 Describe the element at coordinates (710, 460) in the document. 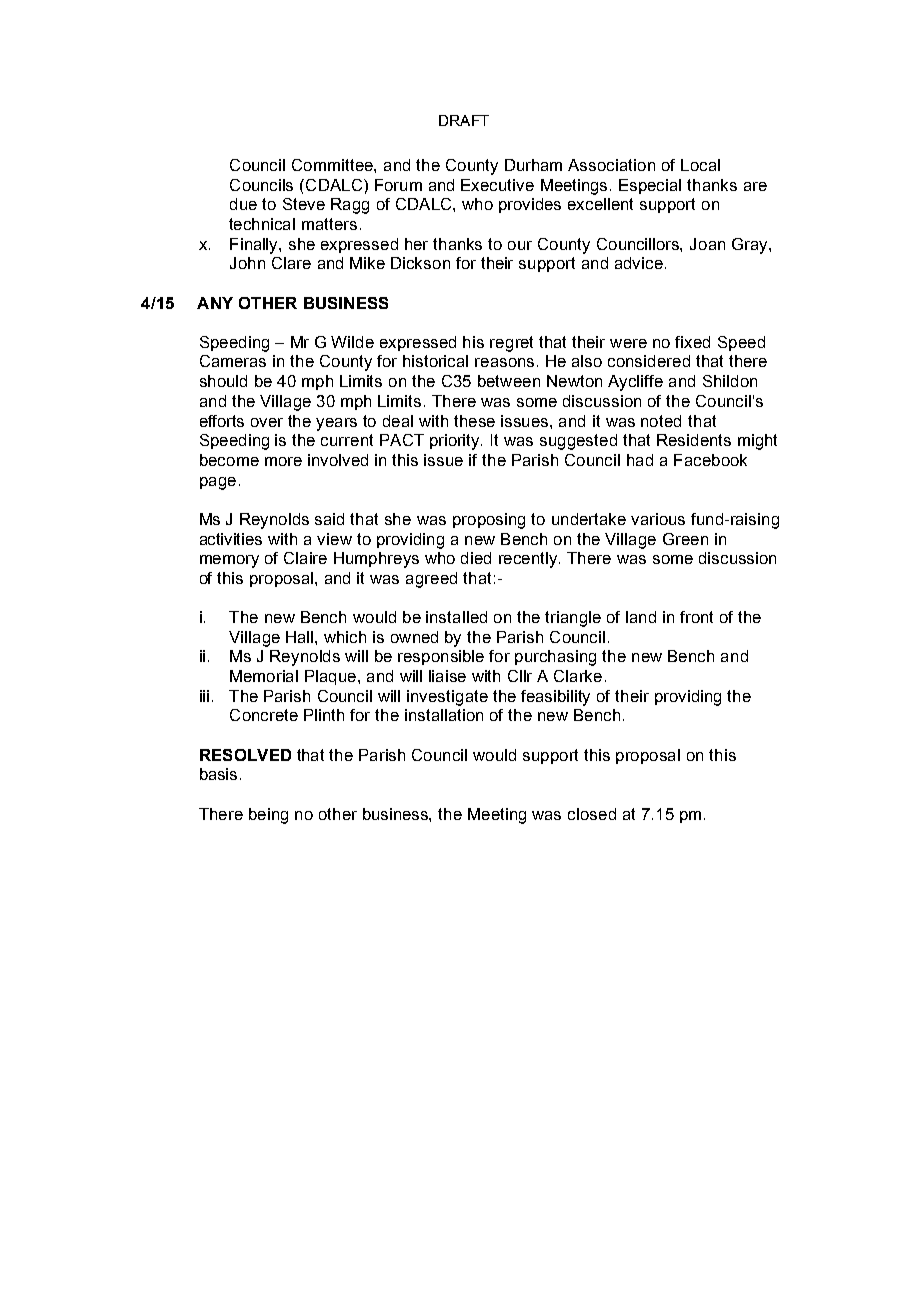

I see `Facebook` at that location.
